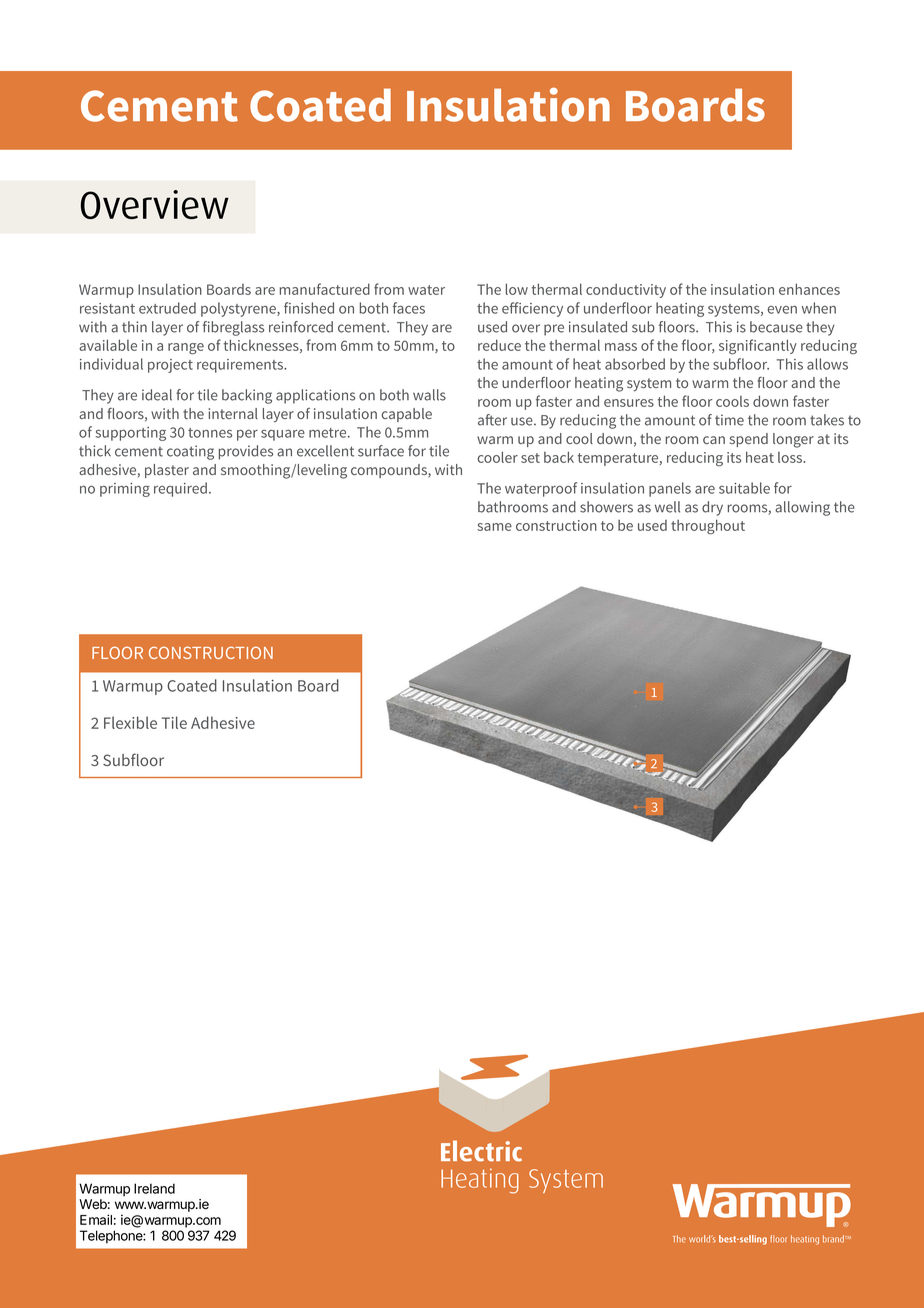 The width and height of the screenshot is (924, 1308). What do you see at coordinates (776, 327) in the screenshot?
I see `because` at bounding box center [776, 327].
